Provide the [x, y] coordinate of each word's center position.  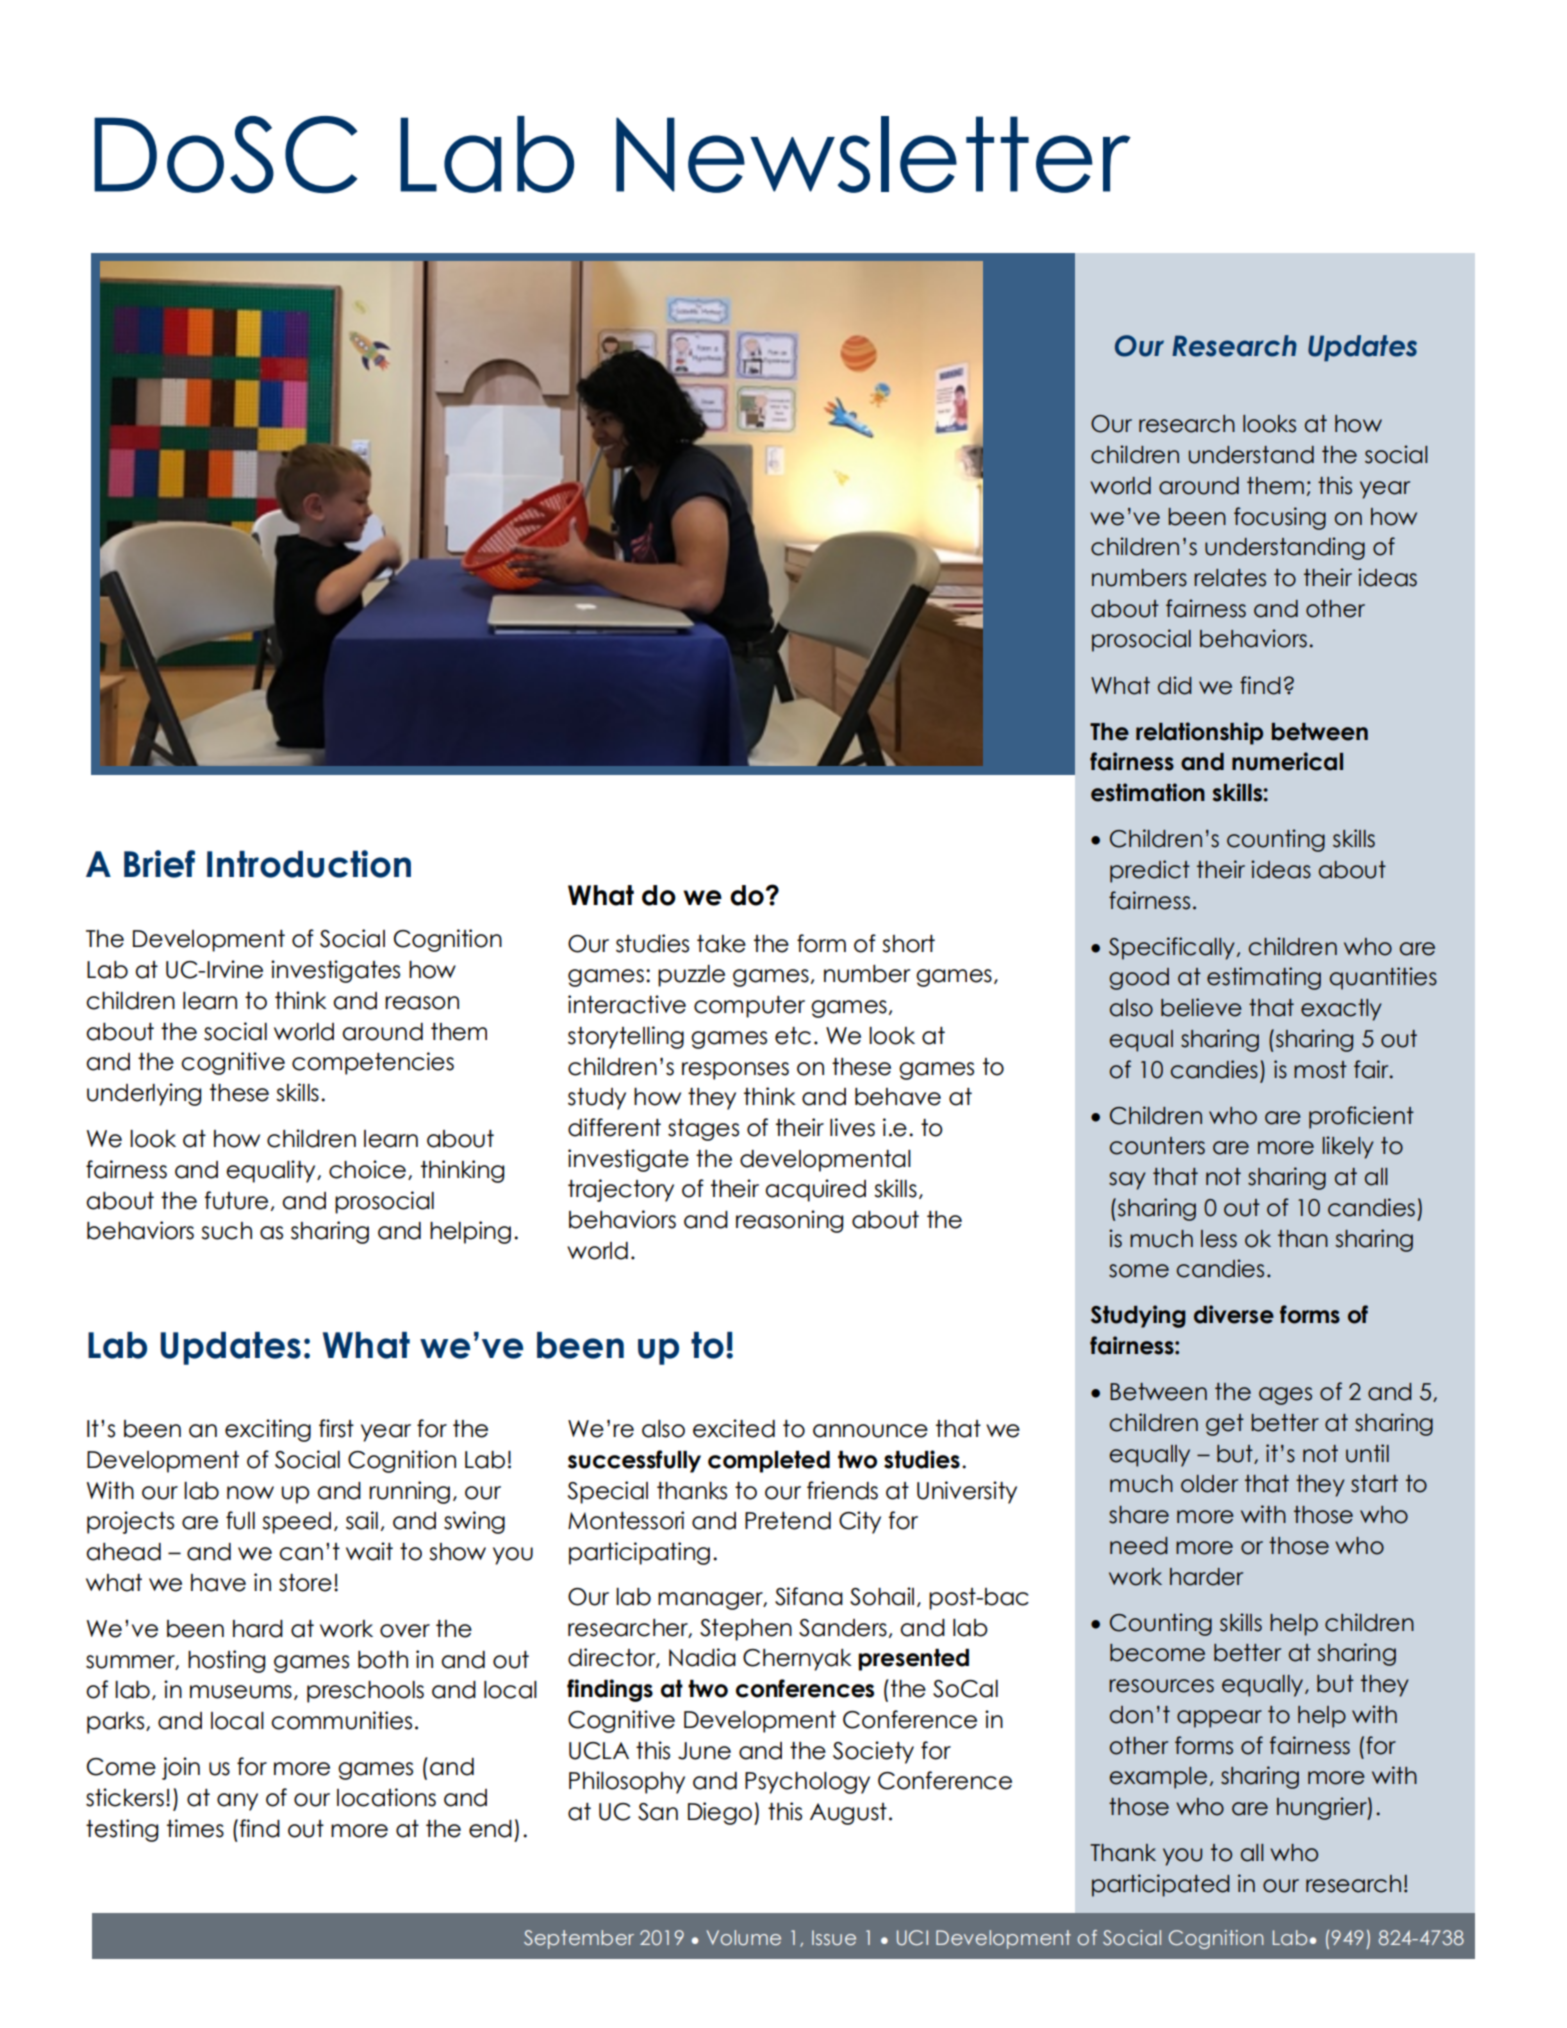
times [195, 1828]
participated [1161, 1885]
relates [1230, 578]
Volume [744, 1937]
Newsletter [873, 154]
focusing [1280, 518]
